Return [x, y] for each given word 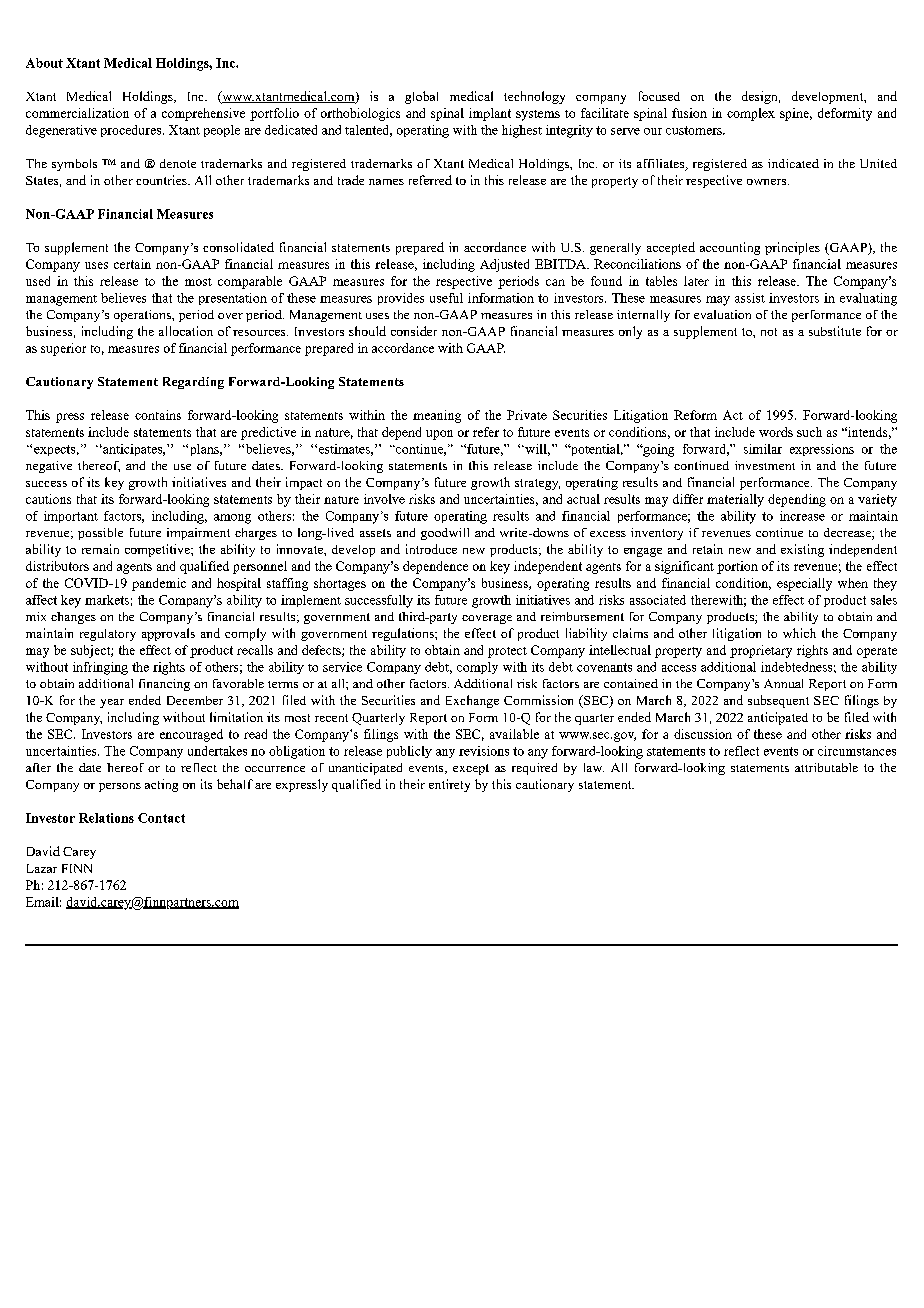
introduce [431, 549]
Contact [161, 818]
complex [751, 114]
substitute [835, 331]
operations [143, 316]
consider [414, 331]
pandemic [159, 584]
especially [804, 584]
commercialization [77, 113]
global [421, 97]
